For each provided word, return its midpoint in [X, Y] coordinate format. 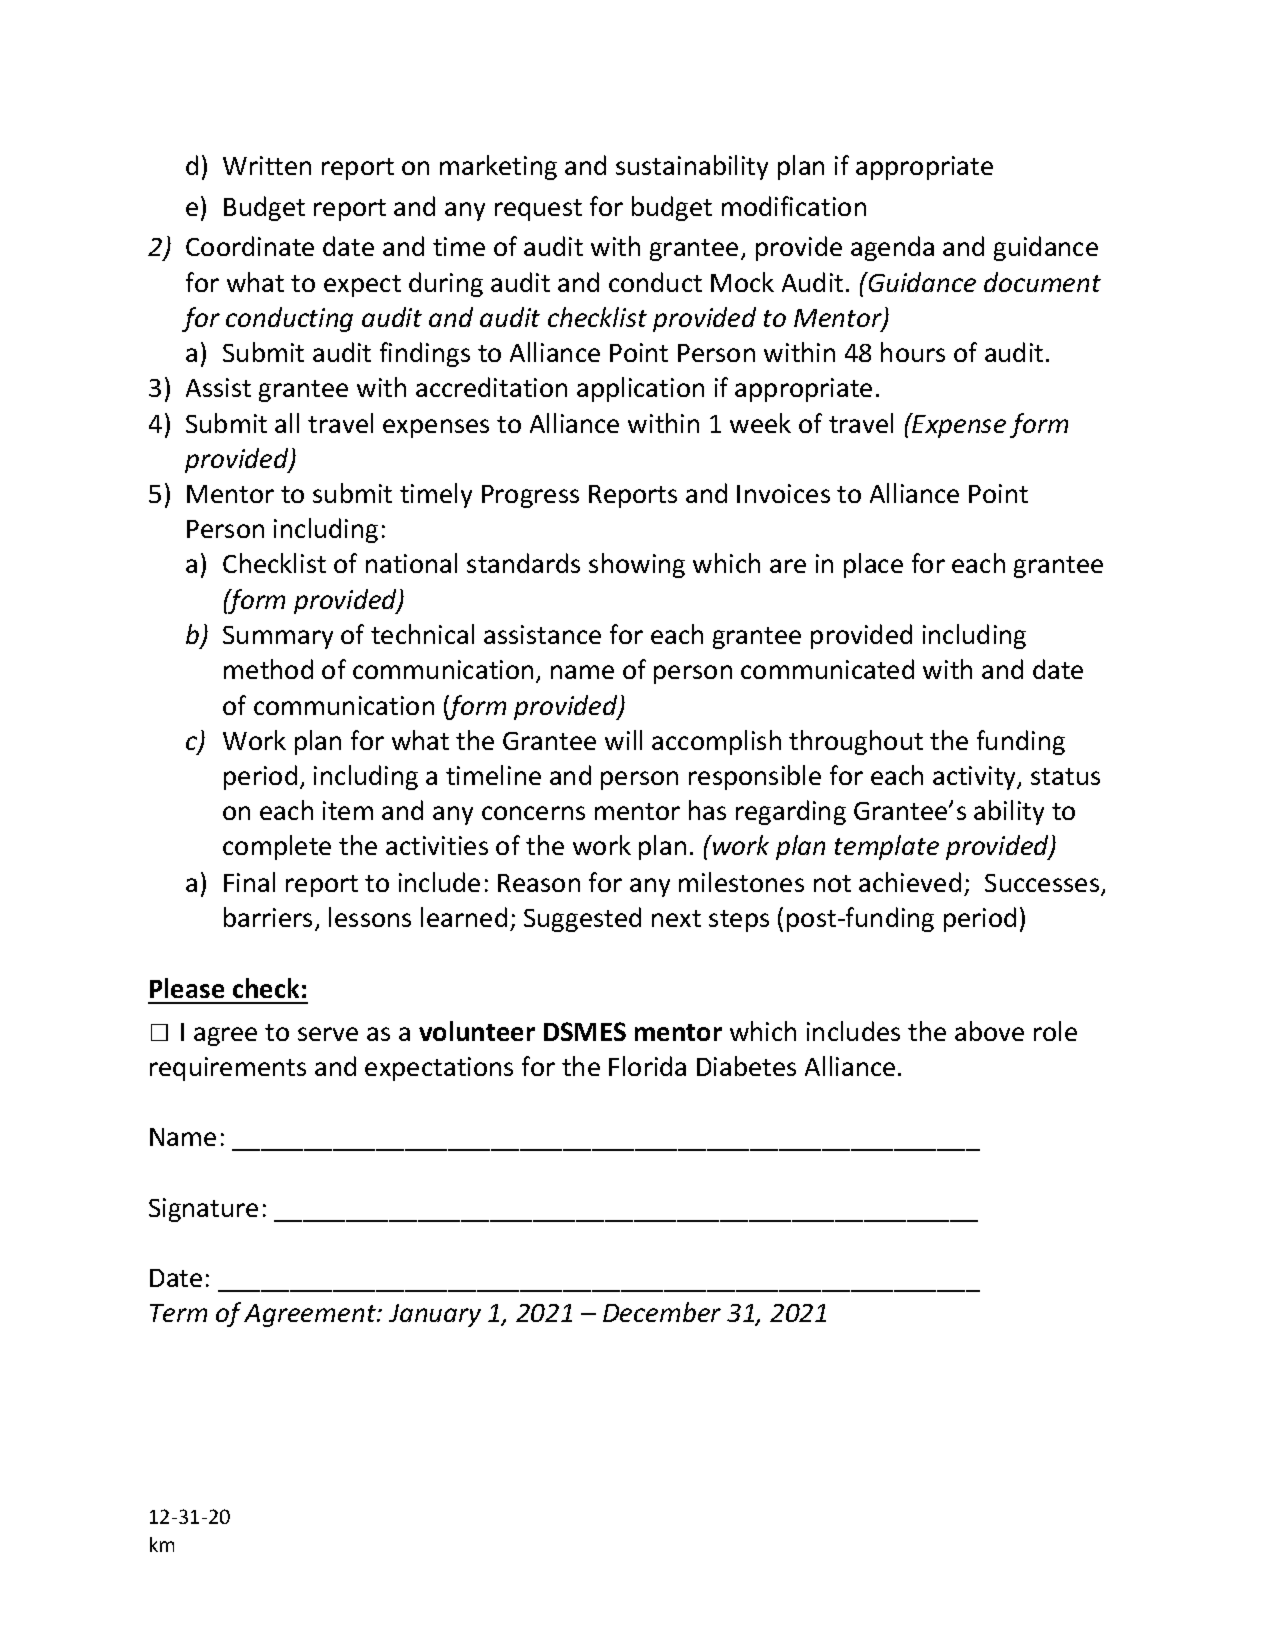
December [662, 1312]
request [538, 210]
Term [178, 1313]
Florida [647, 1066]
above [989, 1031]
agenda [892, 248]
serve [328, 1034]
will [623, 740]
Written [267, 165]
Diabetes [746, 1066]
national [411, 563]
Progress [530, 496]
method [268, 669]
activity [976, 778]
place [873, 565]
